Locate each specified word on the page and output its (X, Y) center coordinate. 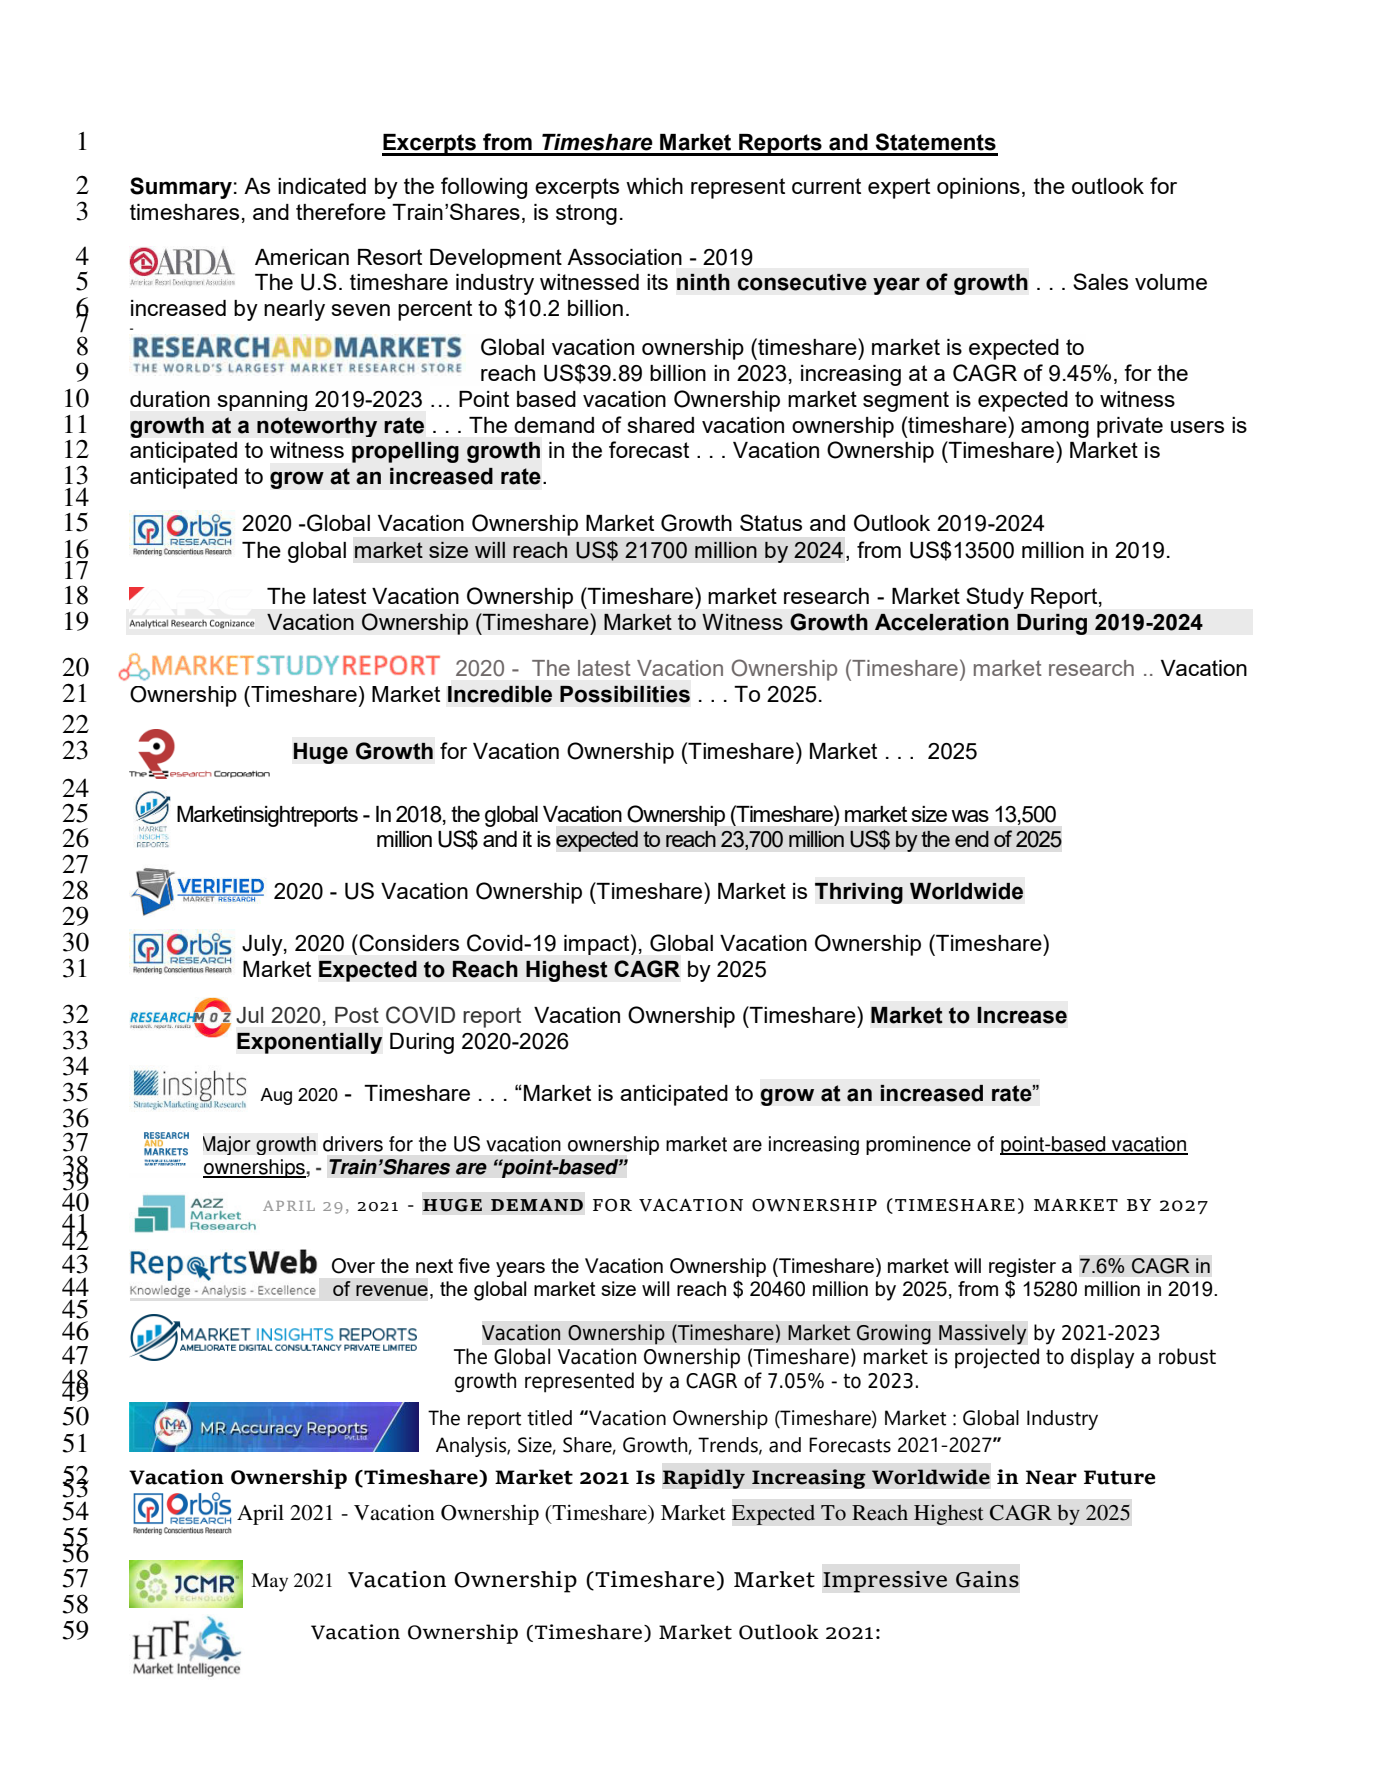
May (269, 1582)
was (970, 816)
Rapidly (703, 1479)
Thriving (859, 893)
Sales (1100, 281)
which (654, 186)
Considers (408, 943)
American (302, 257)
